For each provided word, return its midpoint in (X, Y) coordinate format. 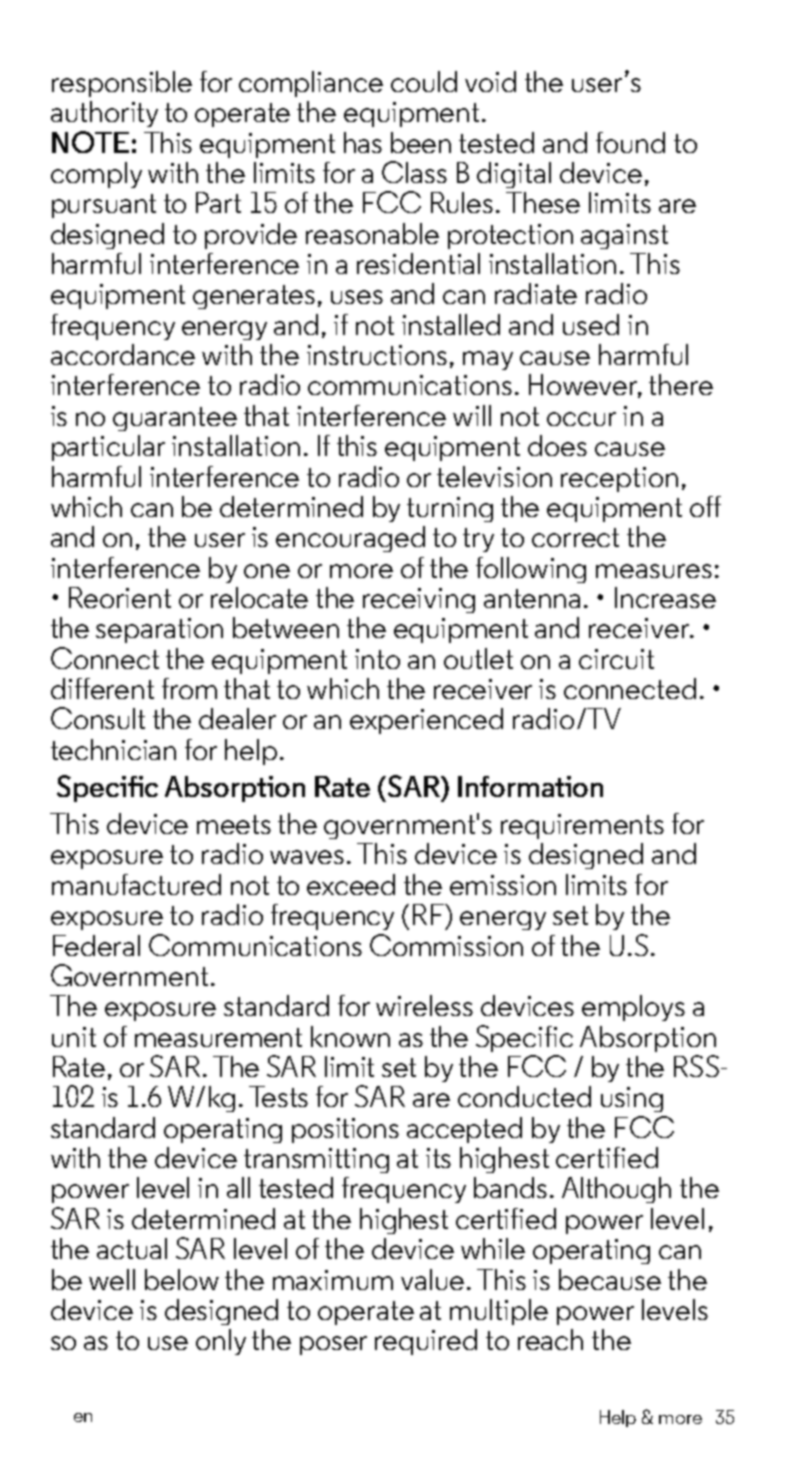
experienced (426, 721)
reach (550, 1339)
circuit (616, 659)
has (363, 142)
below (182, 1279)
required (426, 1342)
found (630, 142)
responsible (122, 84)
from (189, 688)
